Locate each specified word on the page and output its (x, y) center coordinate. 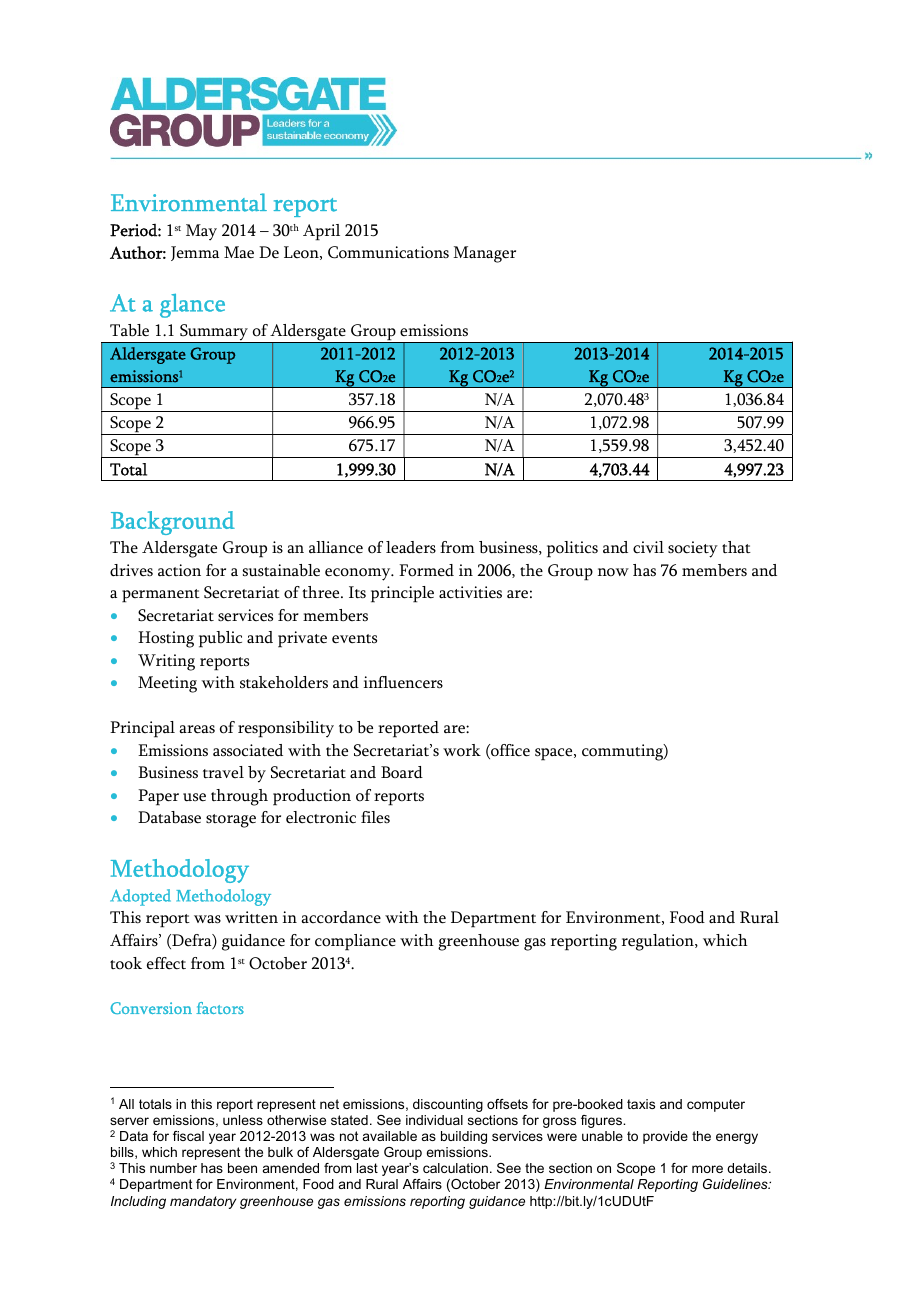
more (707, 1169)
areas (197, 729)
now (613, 572)
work (462, 750)
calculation (455, 1168)
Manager (484, 254)
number (173, 1168)
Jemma (195, 253)
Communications (388, 252)
